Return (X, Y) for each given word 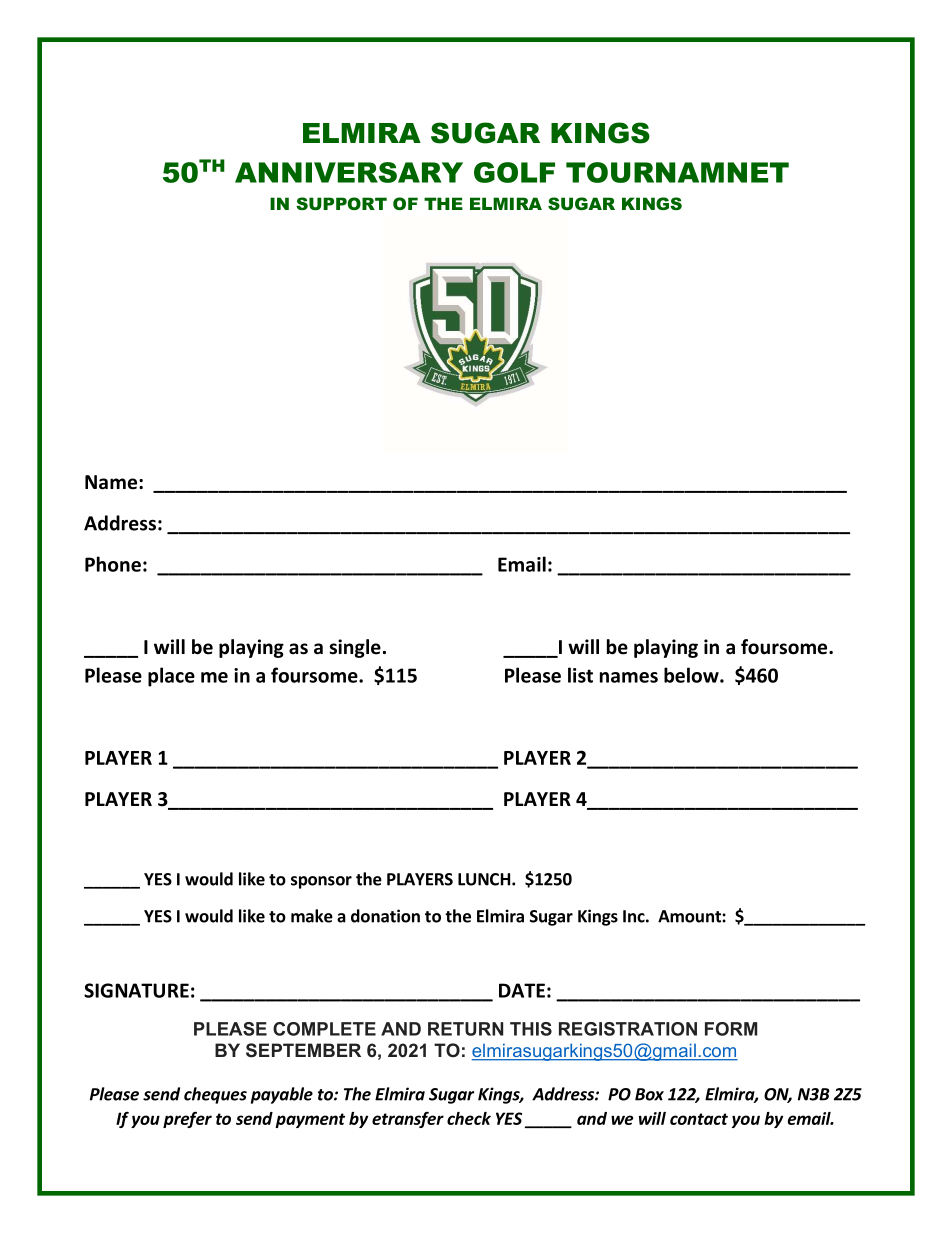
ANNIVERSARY (349, 172)
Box (649, 1094)
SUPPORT (341, 203)
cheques (215, 1095)
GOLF (514, 172)
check (469, 1118)
